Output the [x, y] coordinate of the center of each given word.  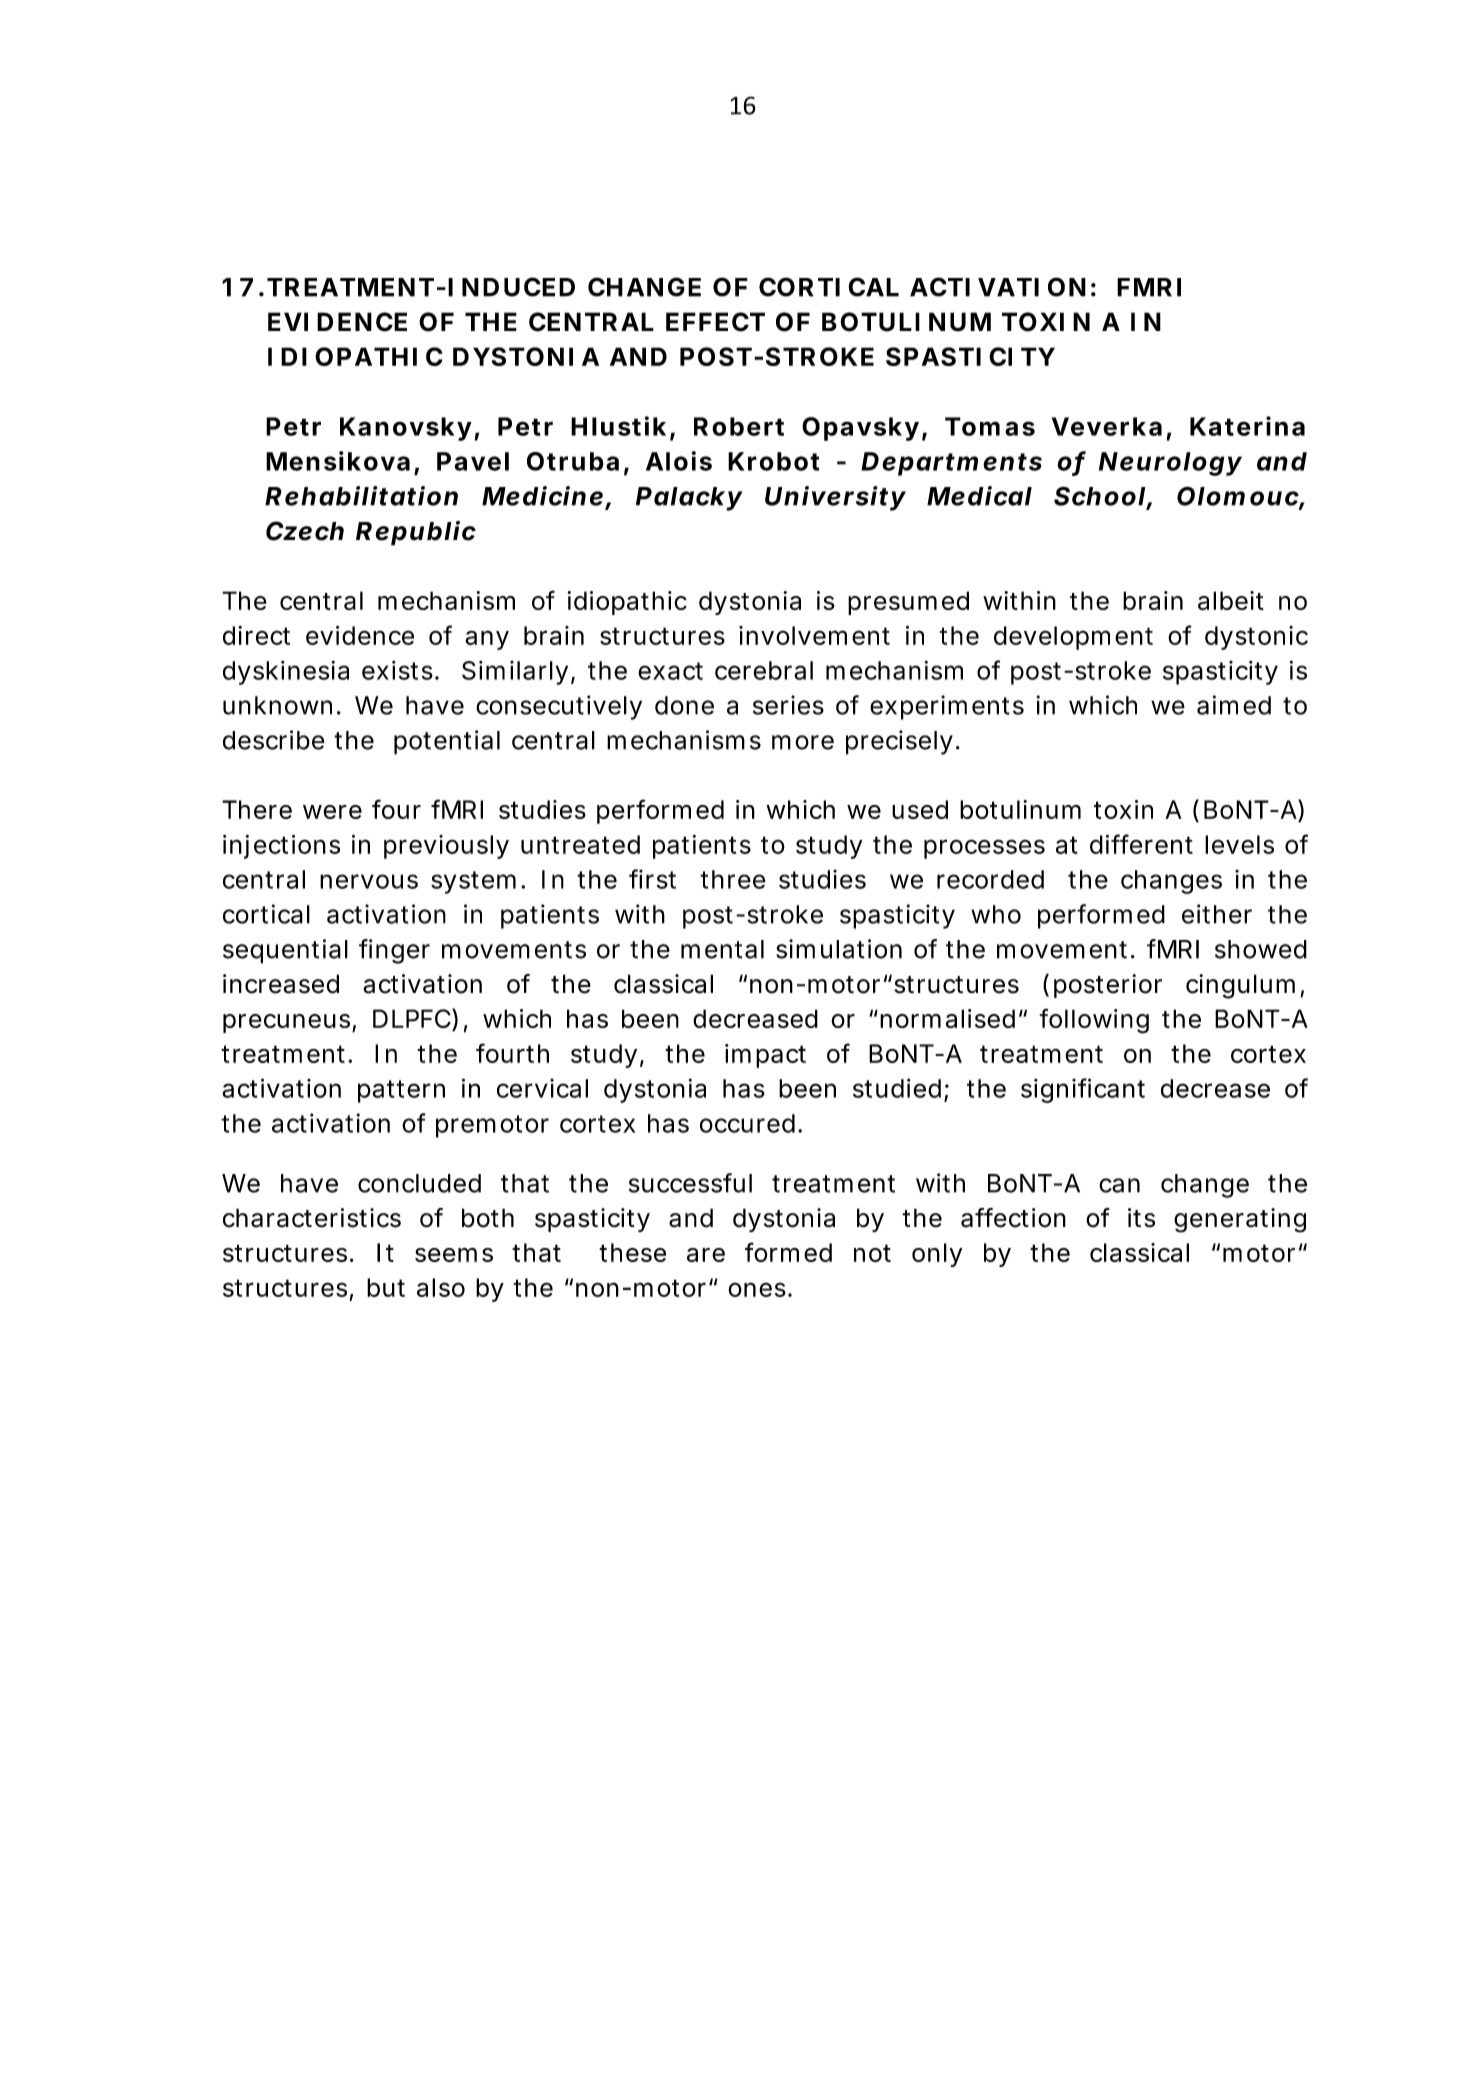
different [1141, 844]
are [706, 1255]
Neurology [1170, 464]
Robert [739, 426]
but [386, 1287]
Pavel [473, 461]
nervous [369, 881]
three [733, 879]
